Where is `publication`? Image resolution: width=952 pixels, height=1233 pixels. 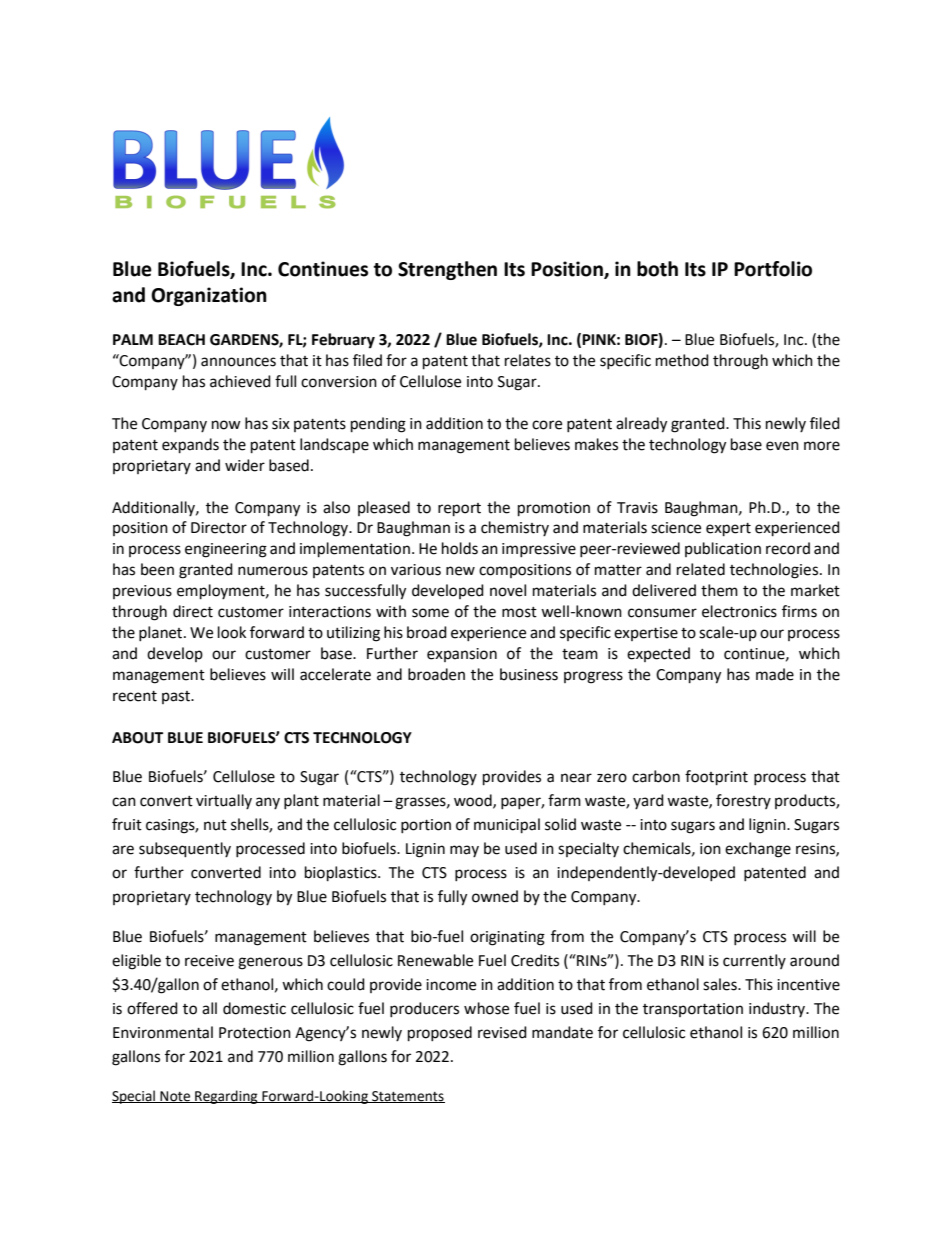 publication is located at coordinates (723, 549).
